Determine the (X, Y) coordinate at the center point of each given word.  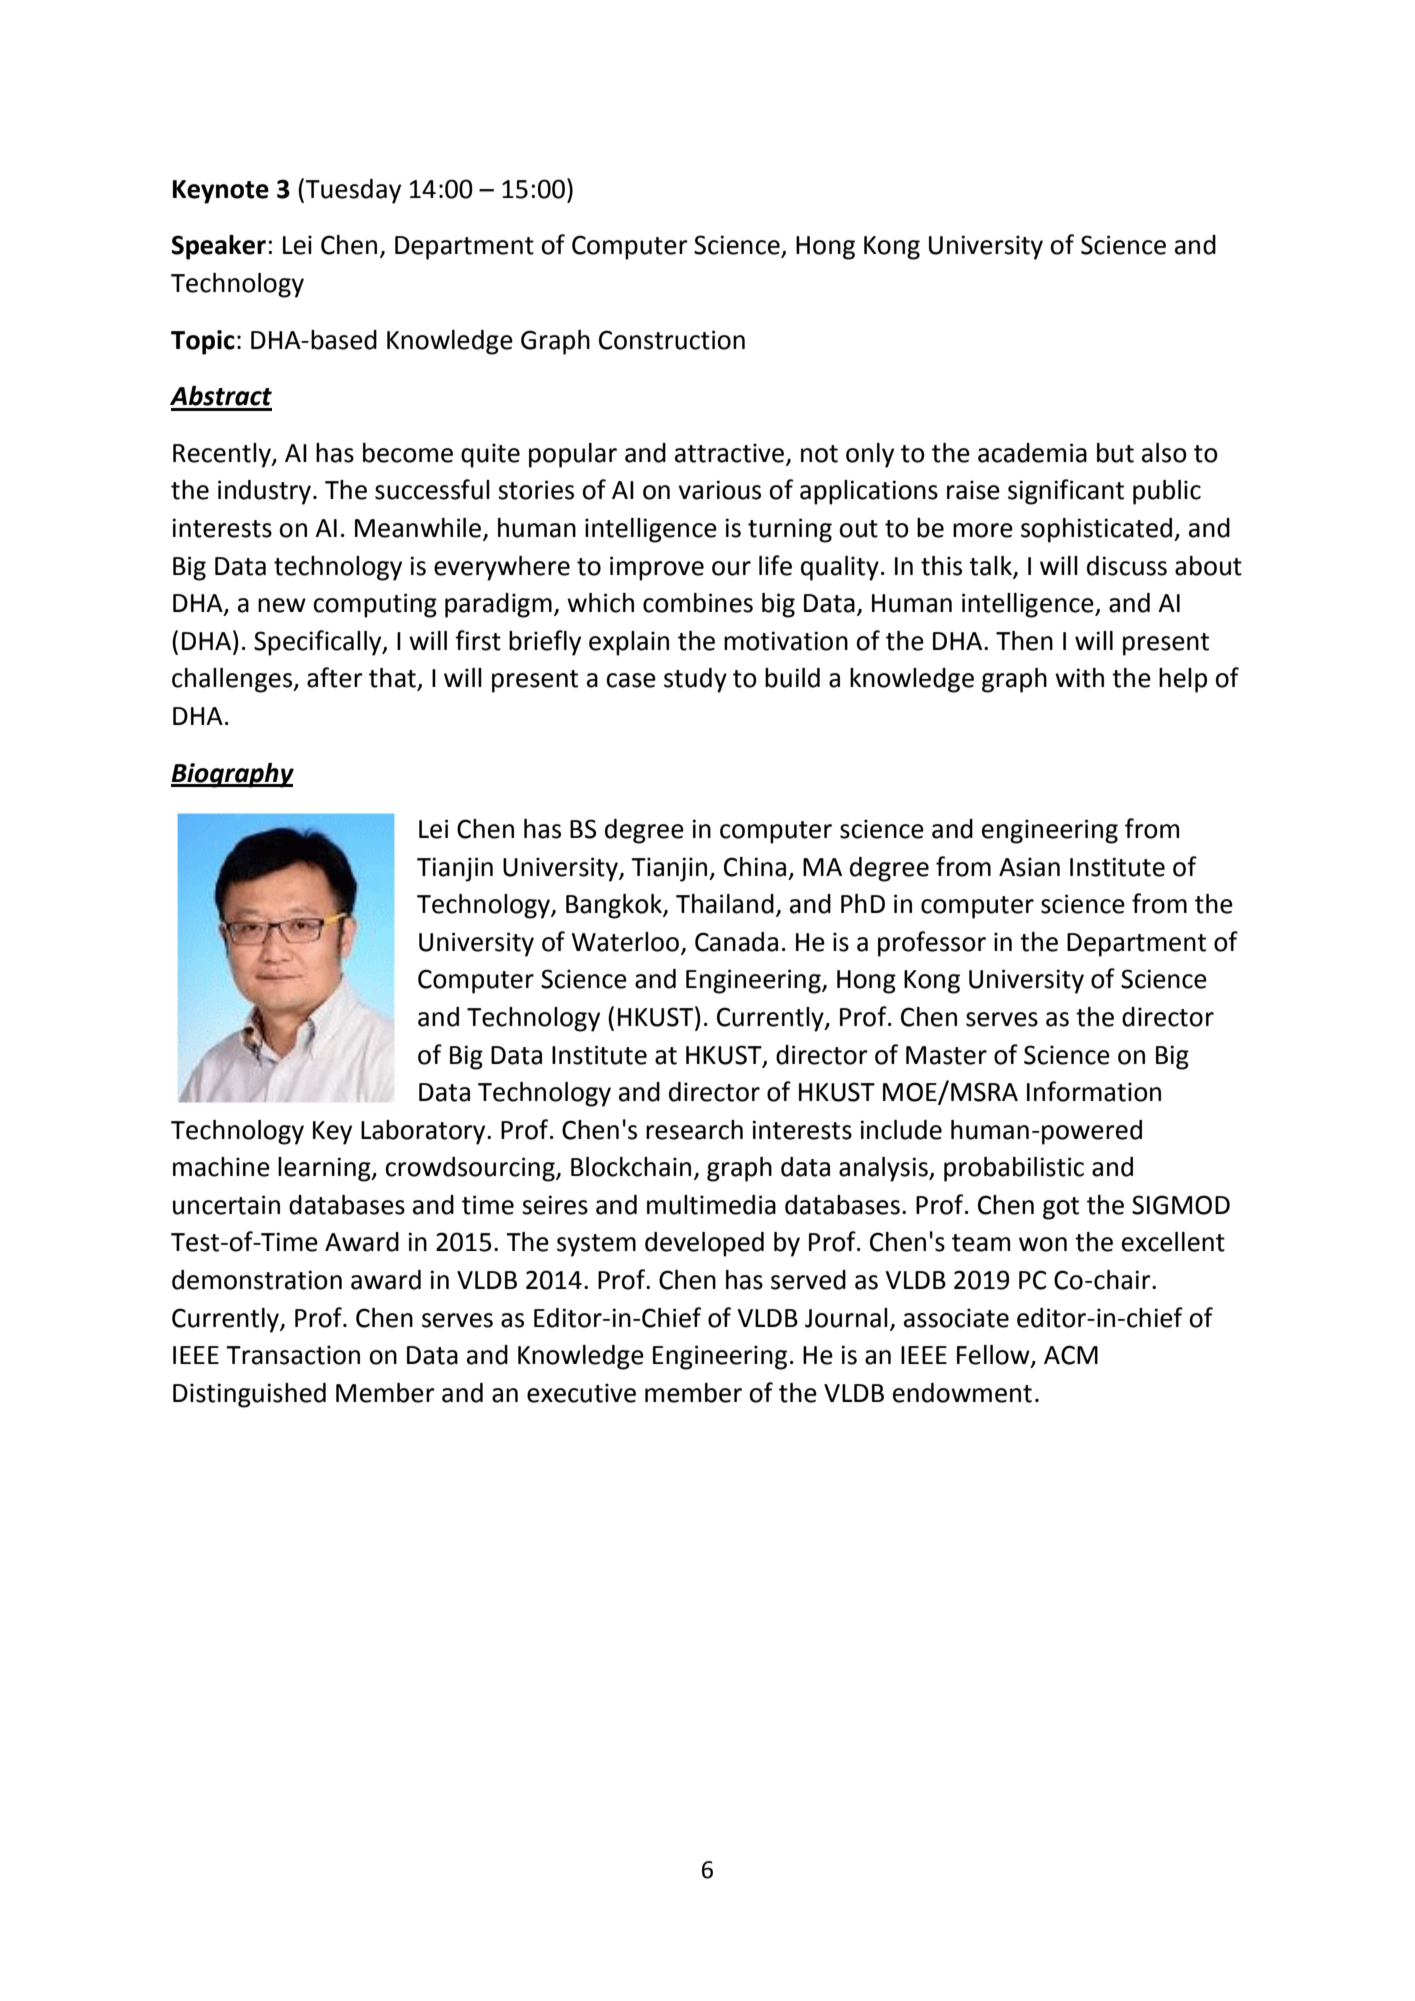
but (1115, 453)
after (335, 677)
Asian (1029, 867)
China (755, 867)
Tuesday (353, 191)
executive (581, 1393)
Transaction (293, 1355)
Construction (672, 340)
